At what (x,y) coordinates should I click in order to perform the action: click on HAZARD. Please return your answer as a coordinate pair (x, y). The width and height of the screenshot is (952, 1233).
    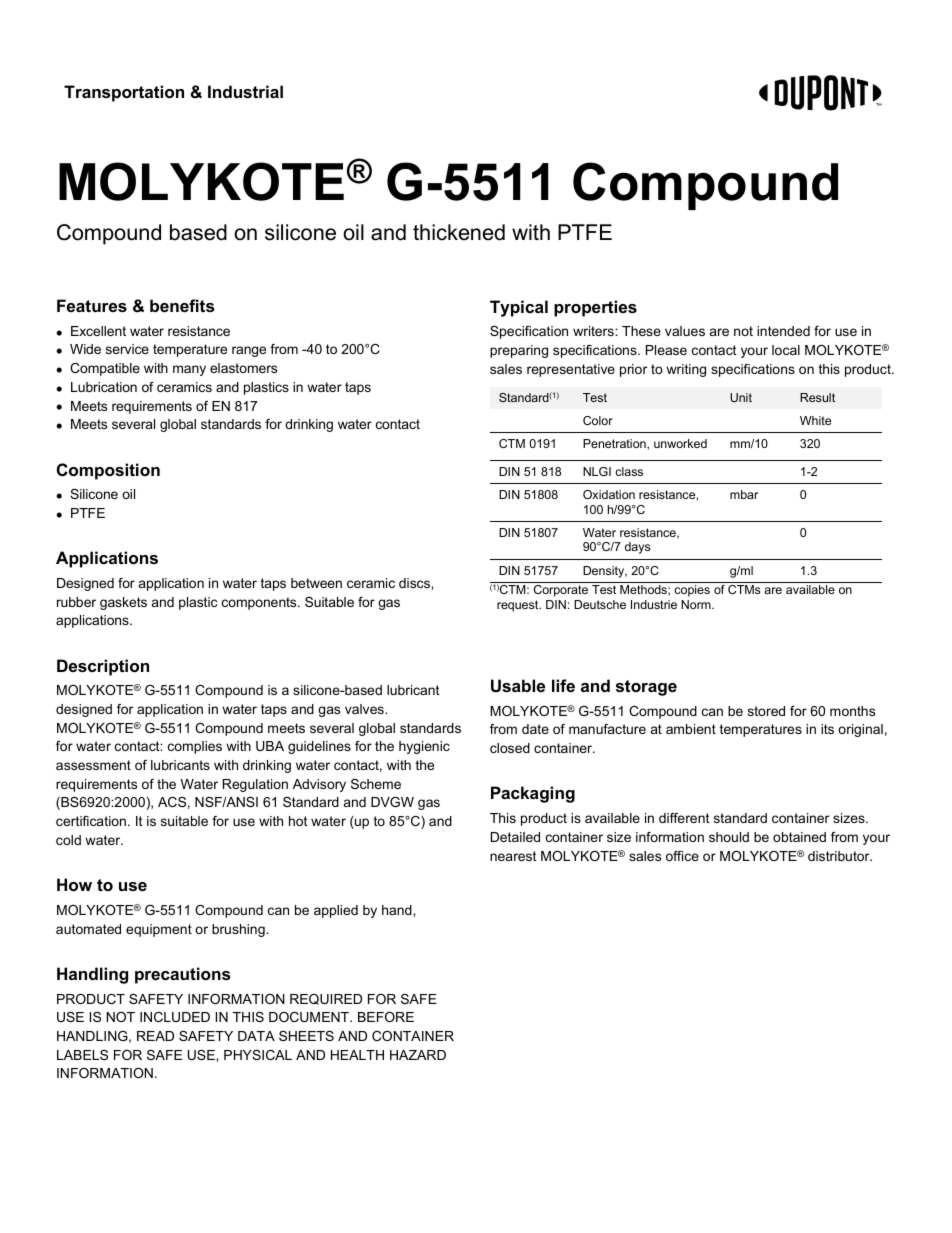
    Looking at the image, I should click on (418, 1055).
